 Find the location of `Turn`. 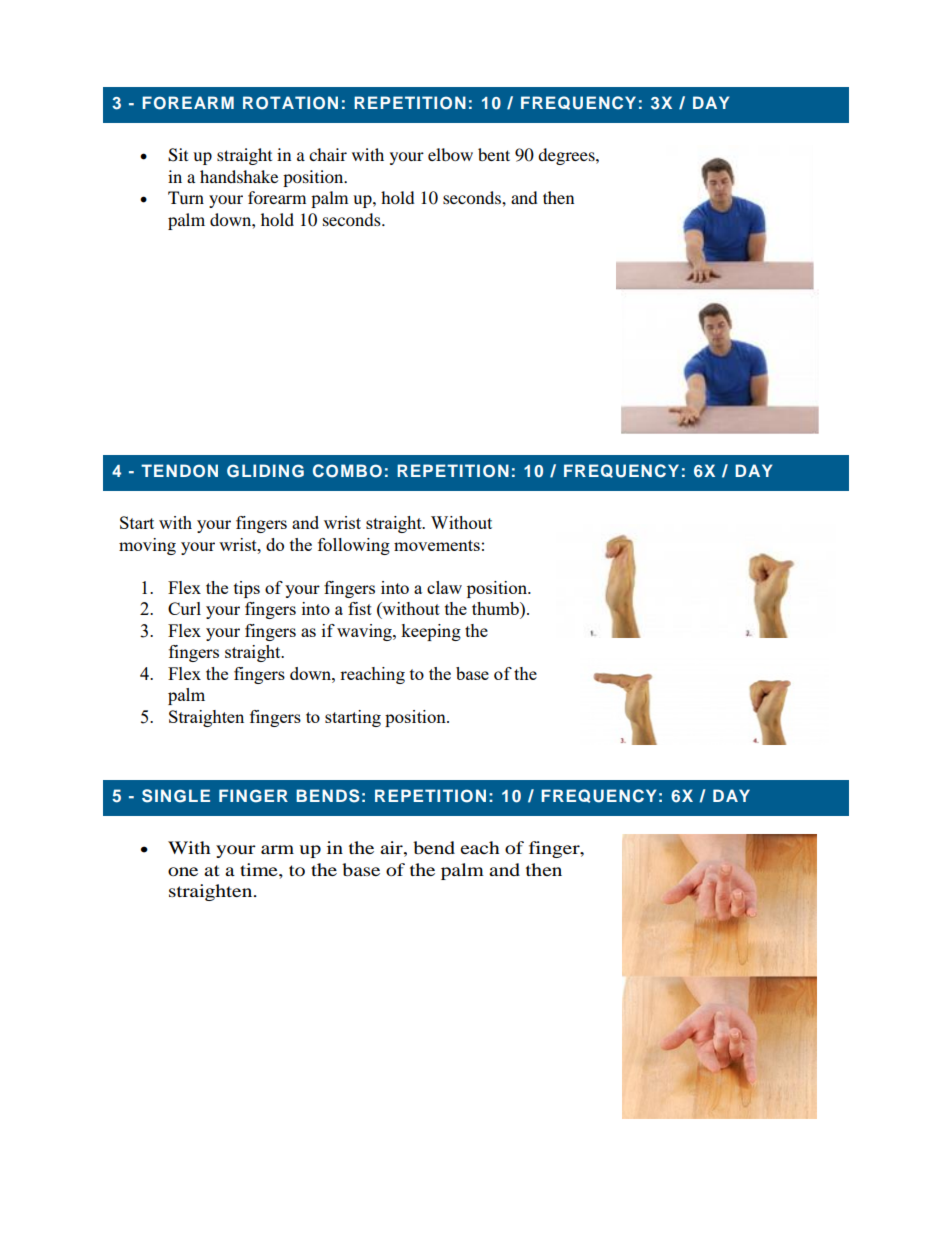

Turn is located at coordinates (186, 197).
